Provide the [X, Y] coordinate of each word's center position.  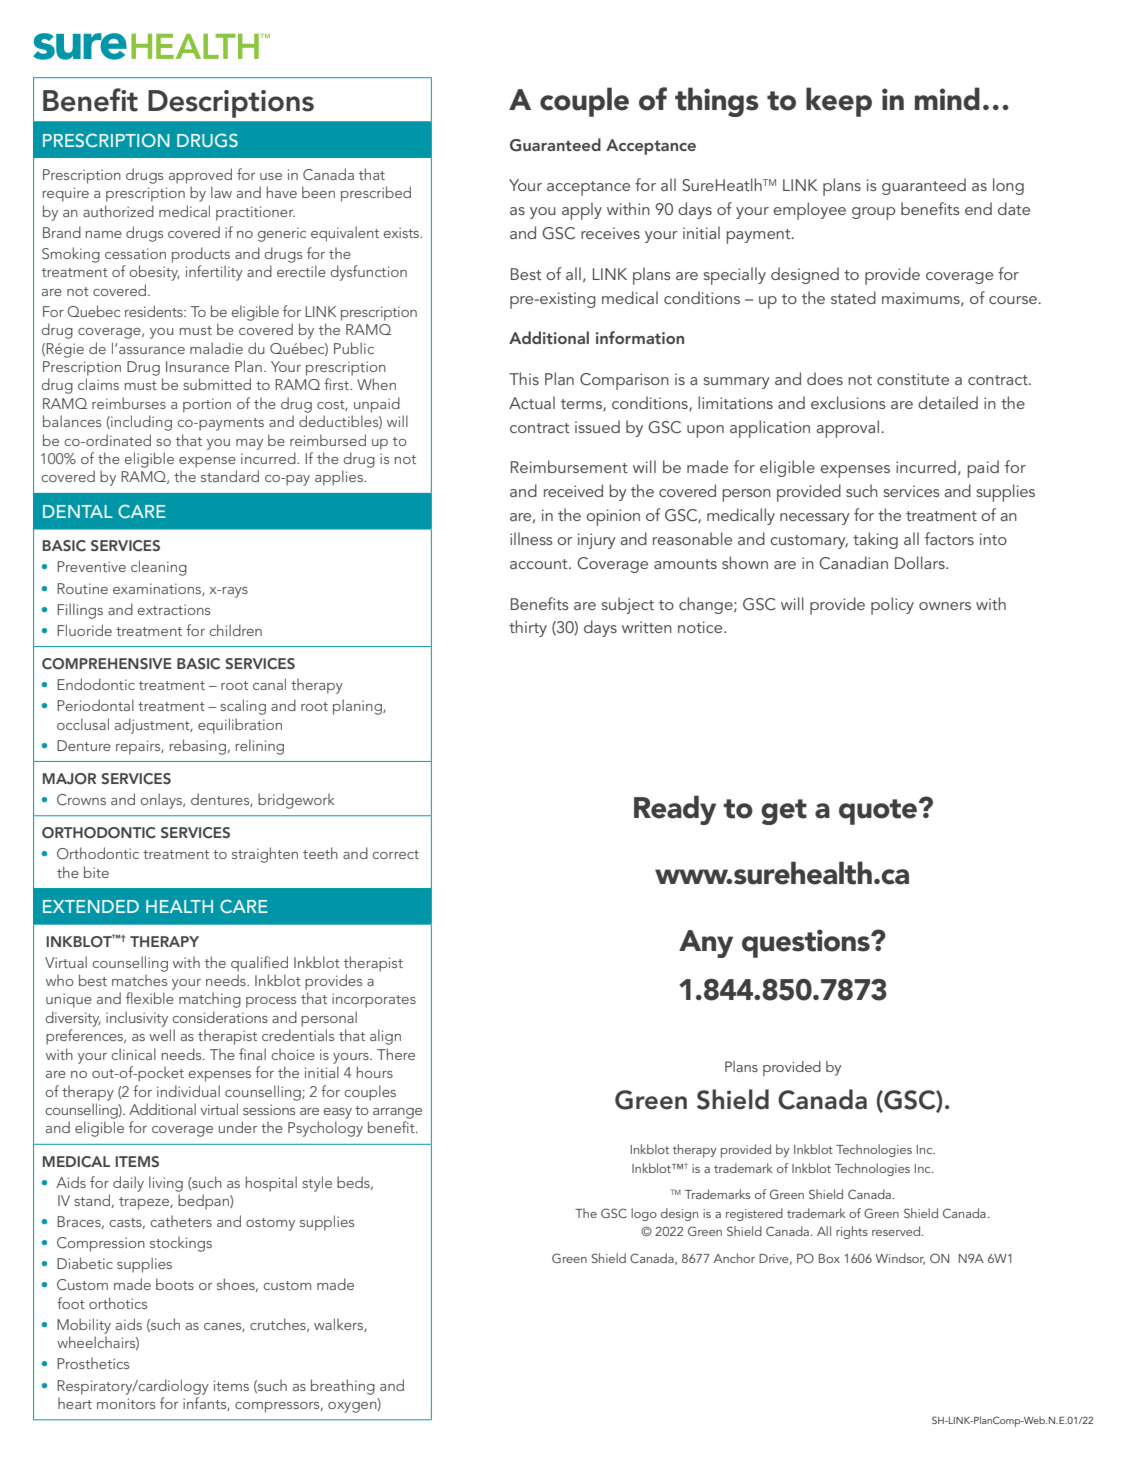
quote [878, 812]
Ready [675, 810]
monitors [126, 1403]
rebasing [197, 747]
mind [947, 99]
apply [582, 211]
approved [200, 176]
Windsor [900, 1259]
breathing [343, 1387]
